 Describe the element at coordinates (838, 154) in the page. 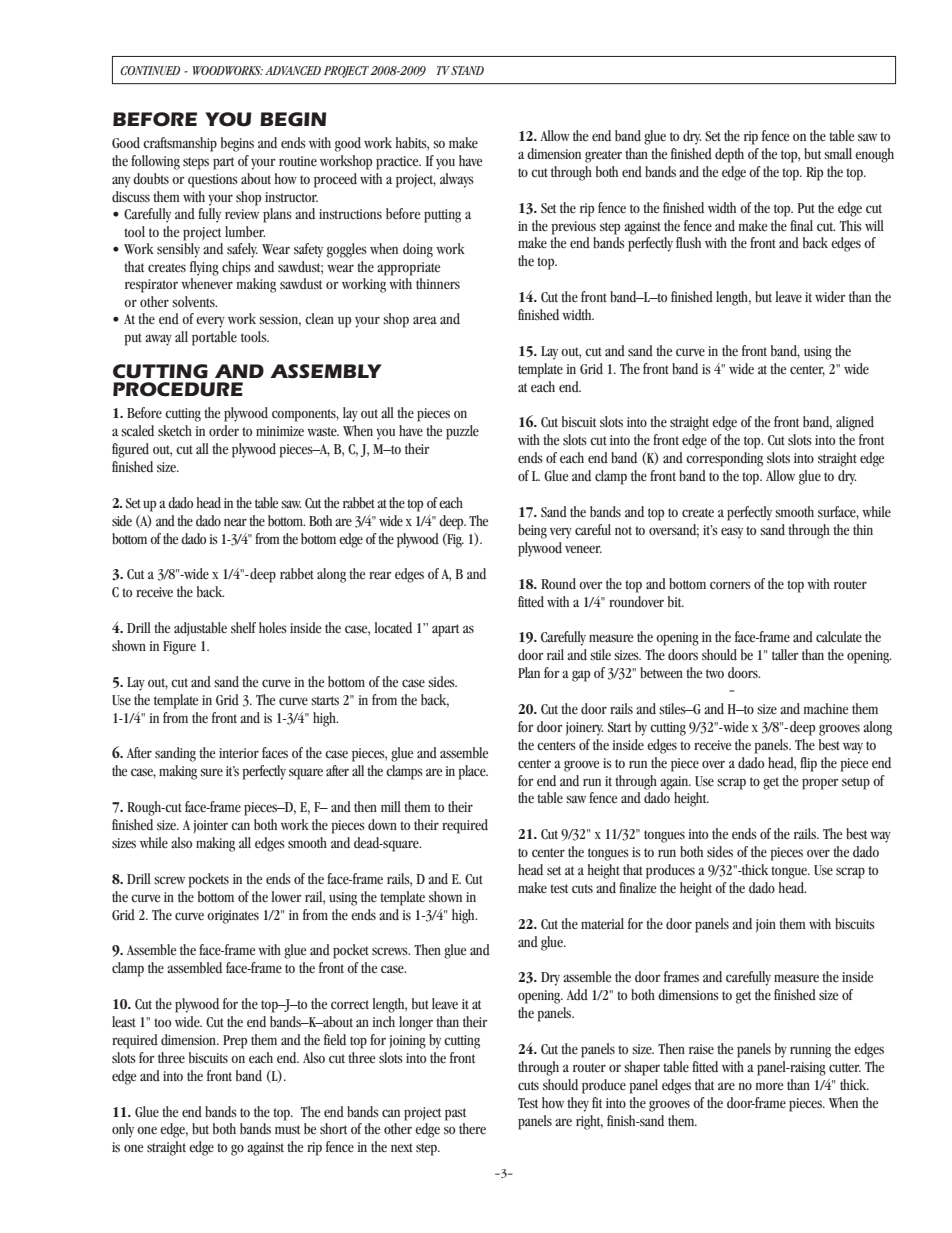

I see `small` at that location.
